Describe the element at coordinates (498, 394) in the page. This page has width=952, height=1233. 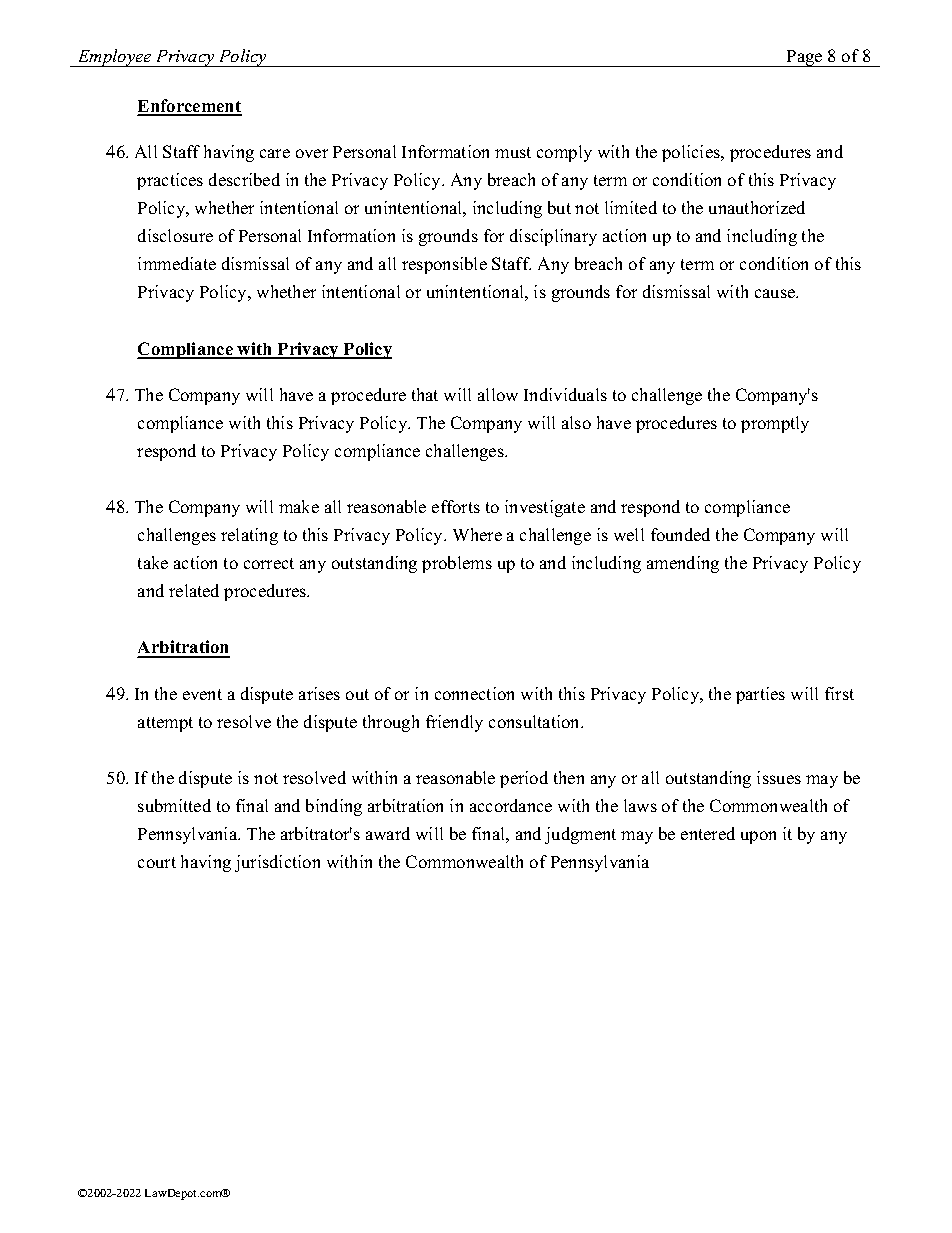
I see `allow` at that location.
